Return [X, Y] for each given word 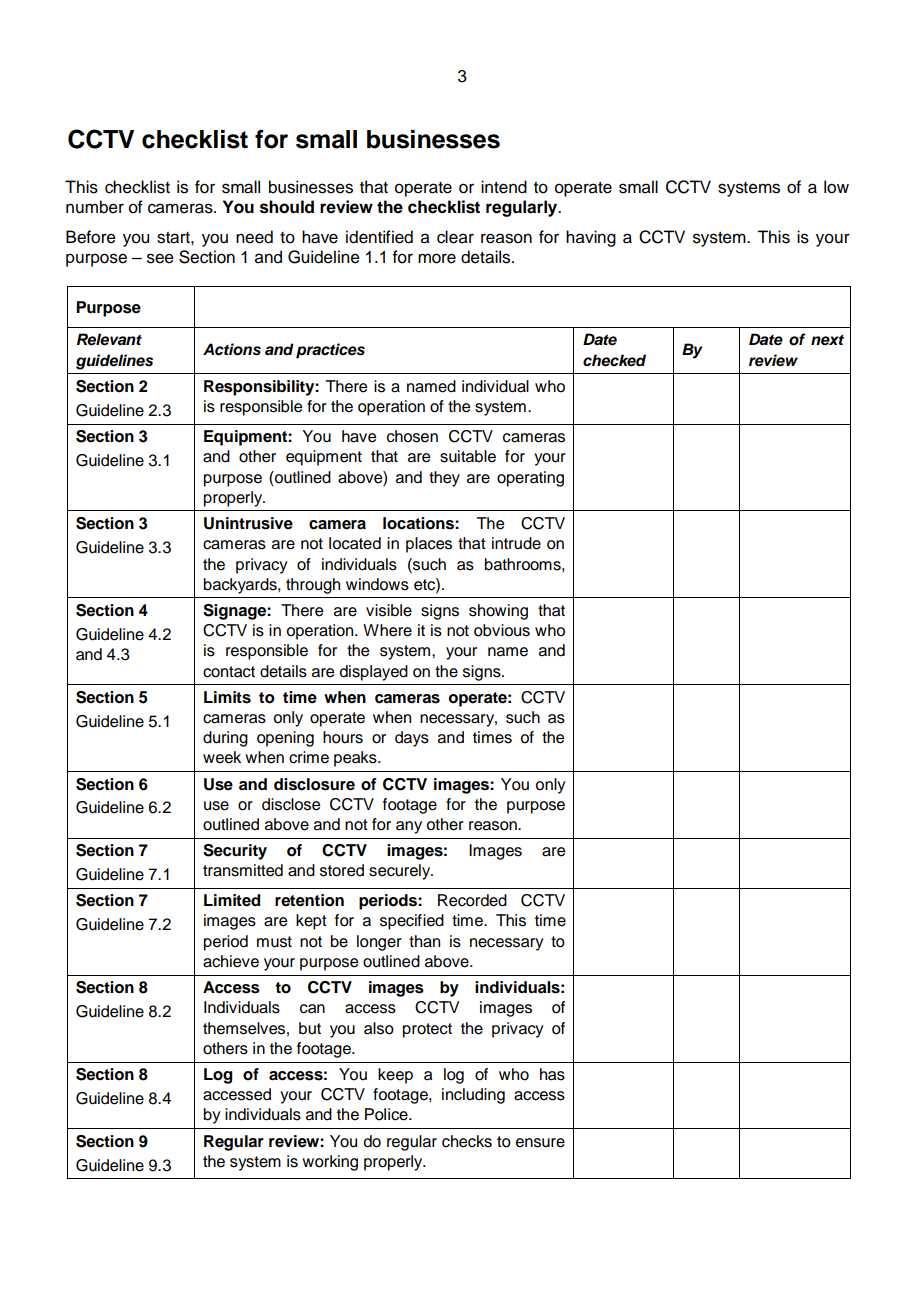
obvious [502, 630]
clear [455, 237]
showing [498, 612]
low [836, 187]
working [330, 1163]
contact [229, 672]
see [160, 258]
